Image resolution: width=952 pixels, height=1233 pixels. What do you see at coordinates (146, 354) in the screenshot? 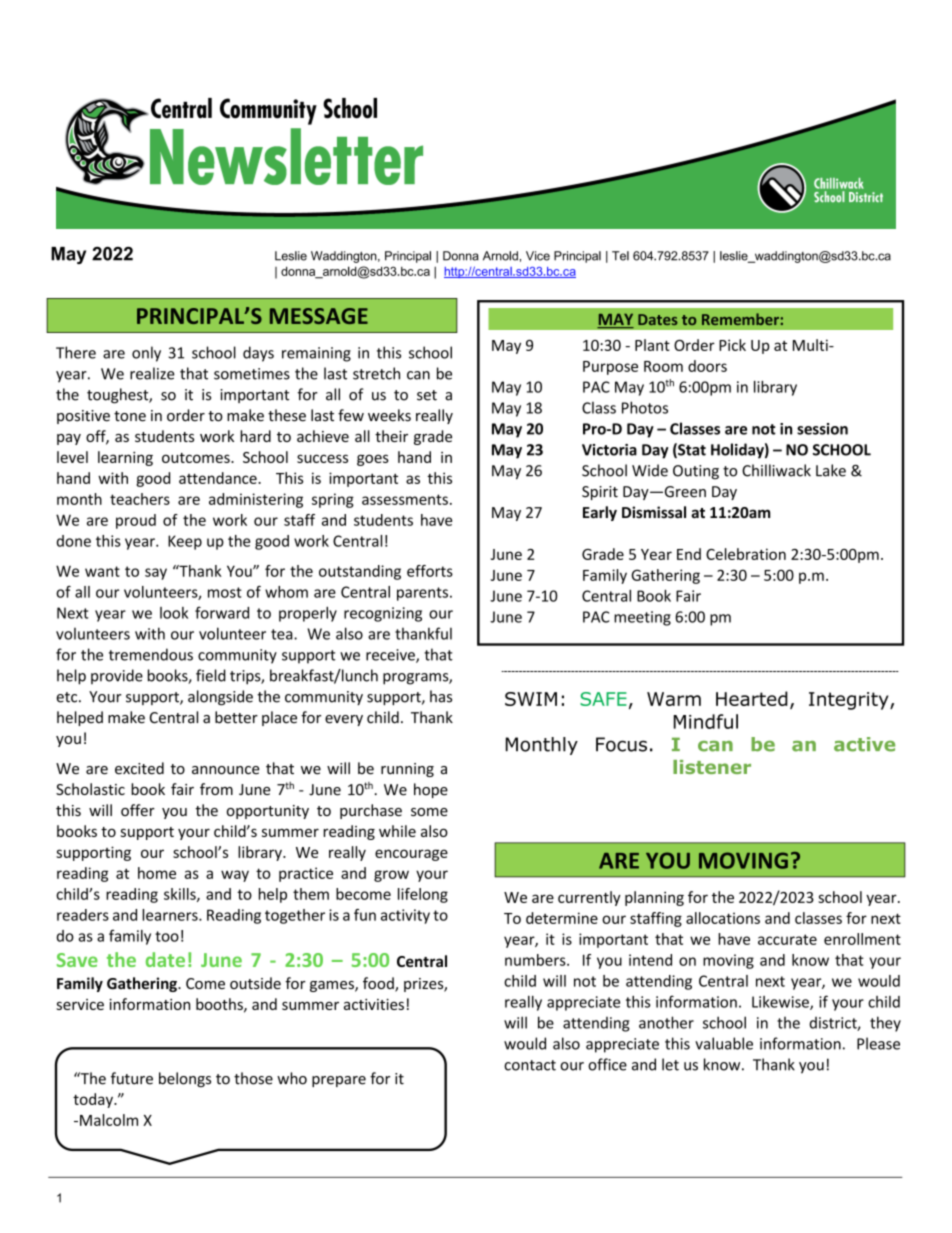
I see `only` at bounding box center [146, 354].
